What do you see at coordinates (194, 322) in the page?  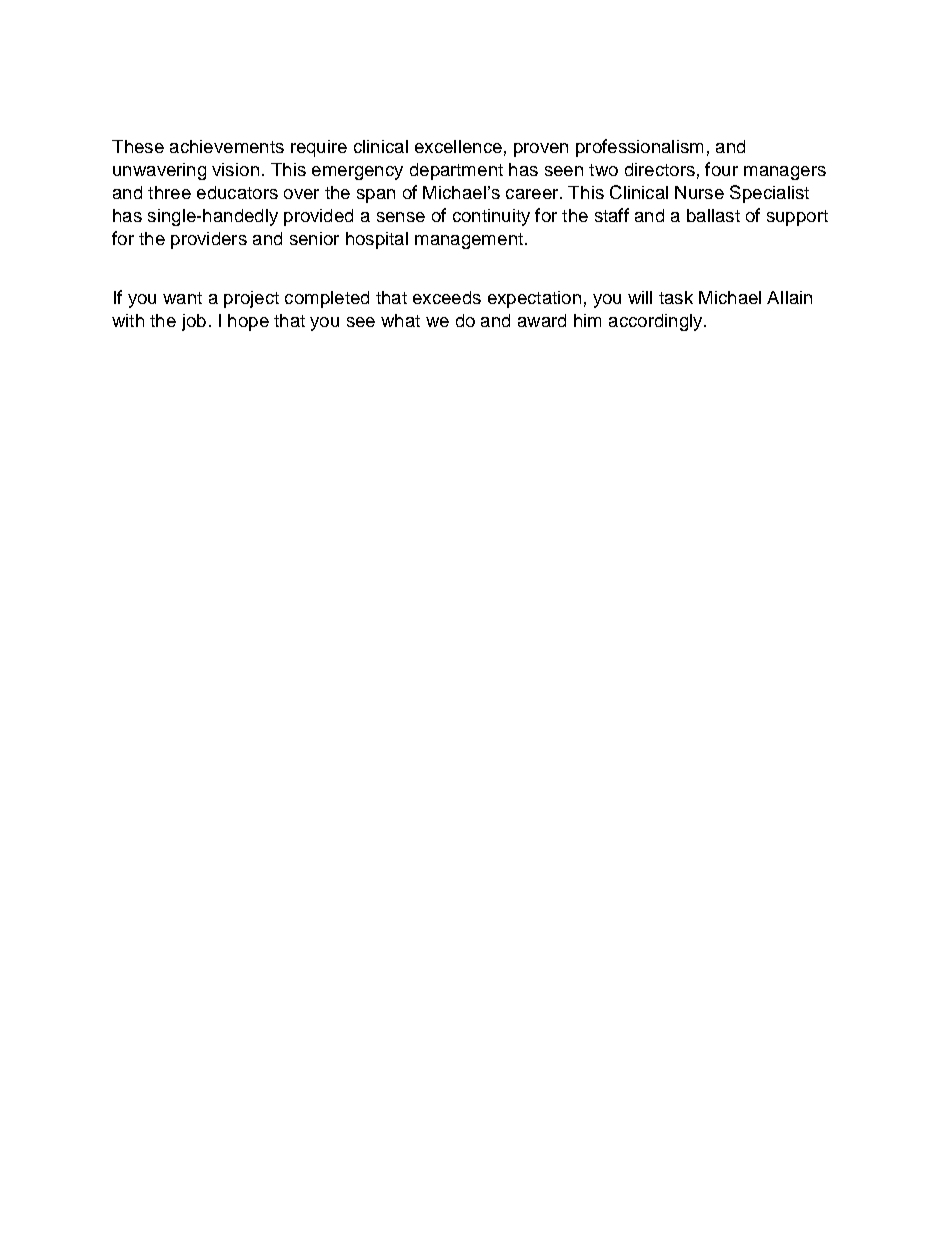 I see `job` at bounding box center [194, 322].
